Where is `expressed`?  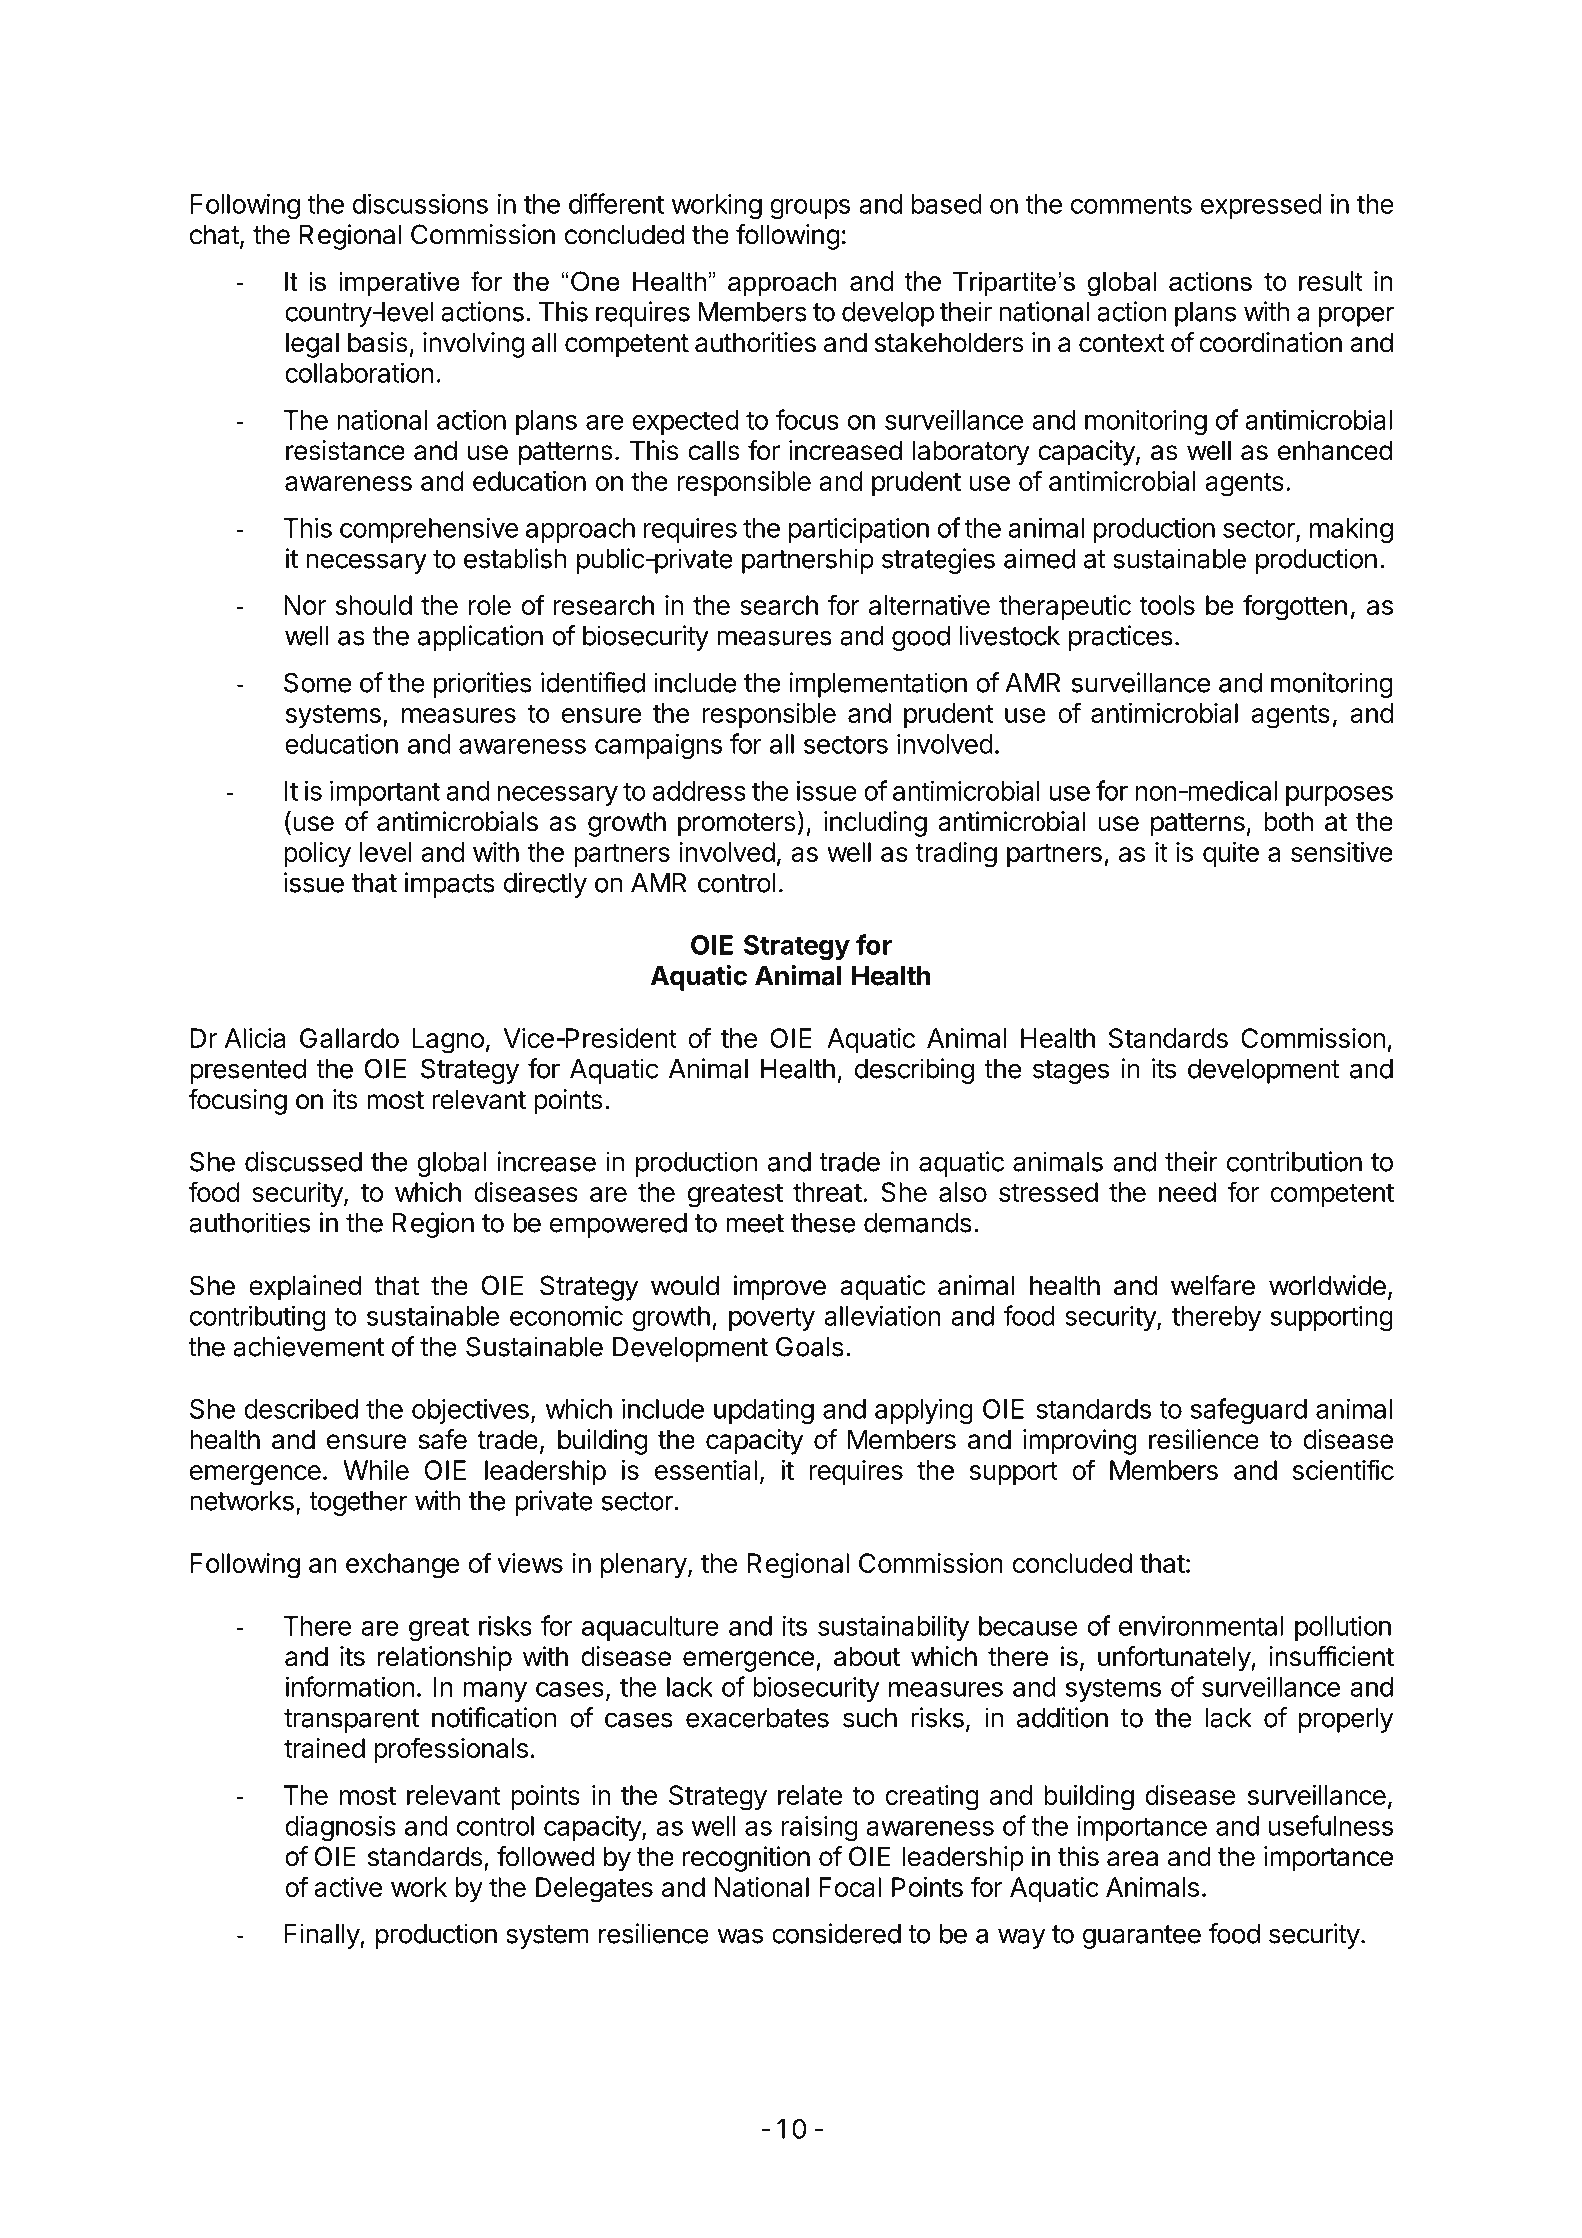 expressed is located at coordinates (1261, 206).
